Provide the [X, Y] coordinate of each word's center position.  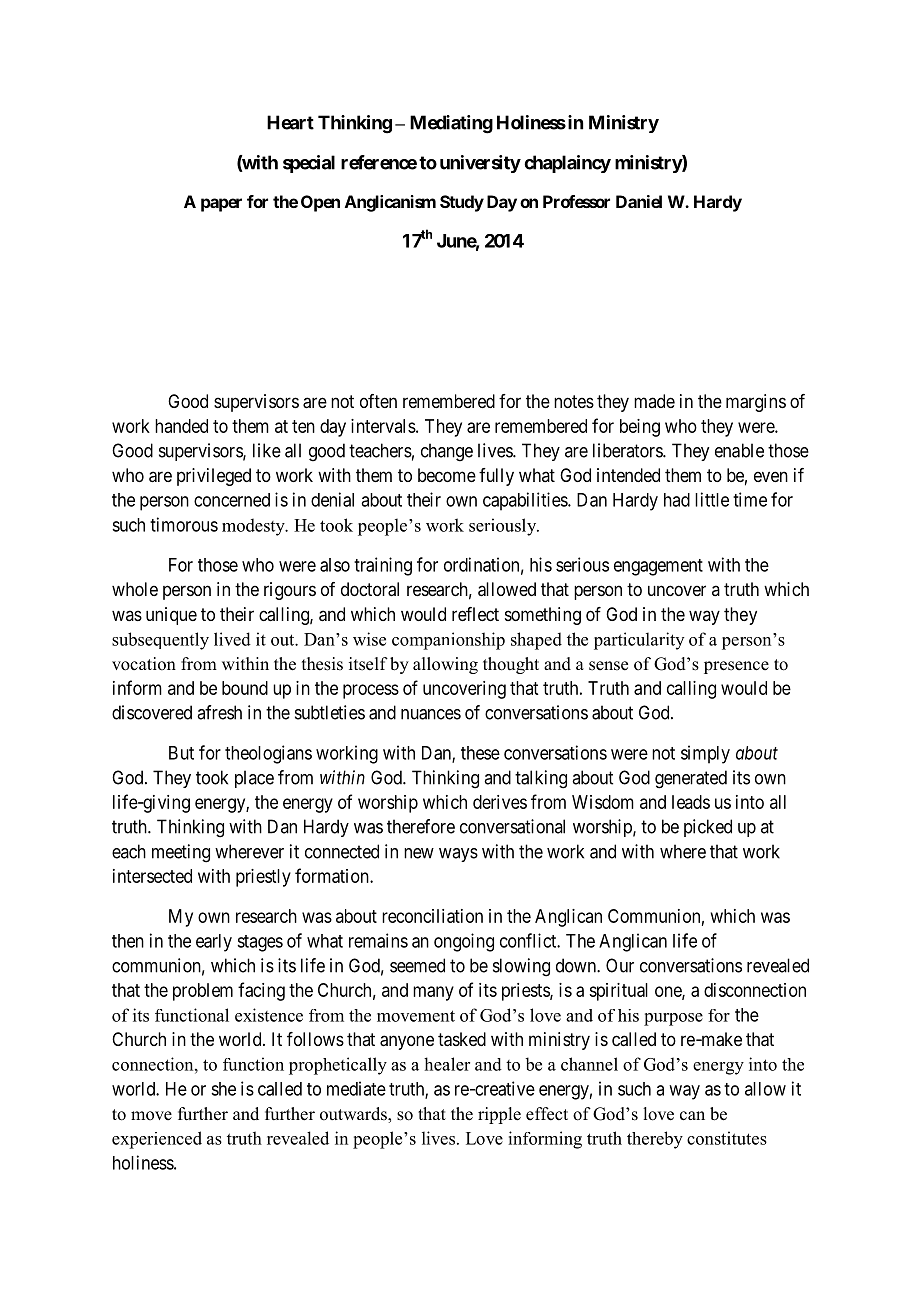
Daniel [639, 201]
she [223, 1089]
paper [221, 205]
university [480, 164]
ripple [499, 1115]
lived [232, 639]
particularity [639, 641]
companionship [448, 641]
